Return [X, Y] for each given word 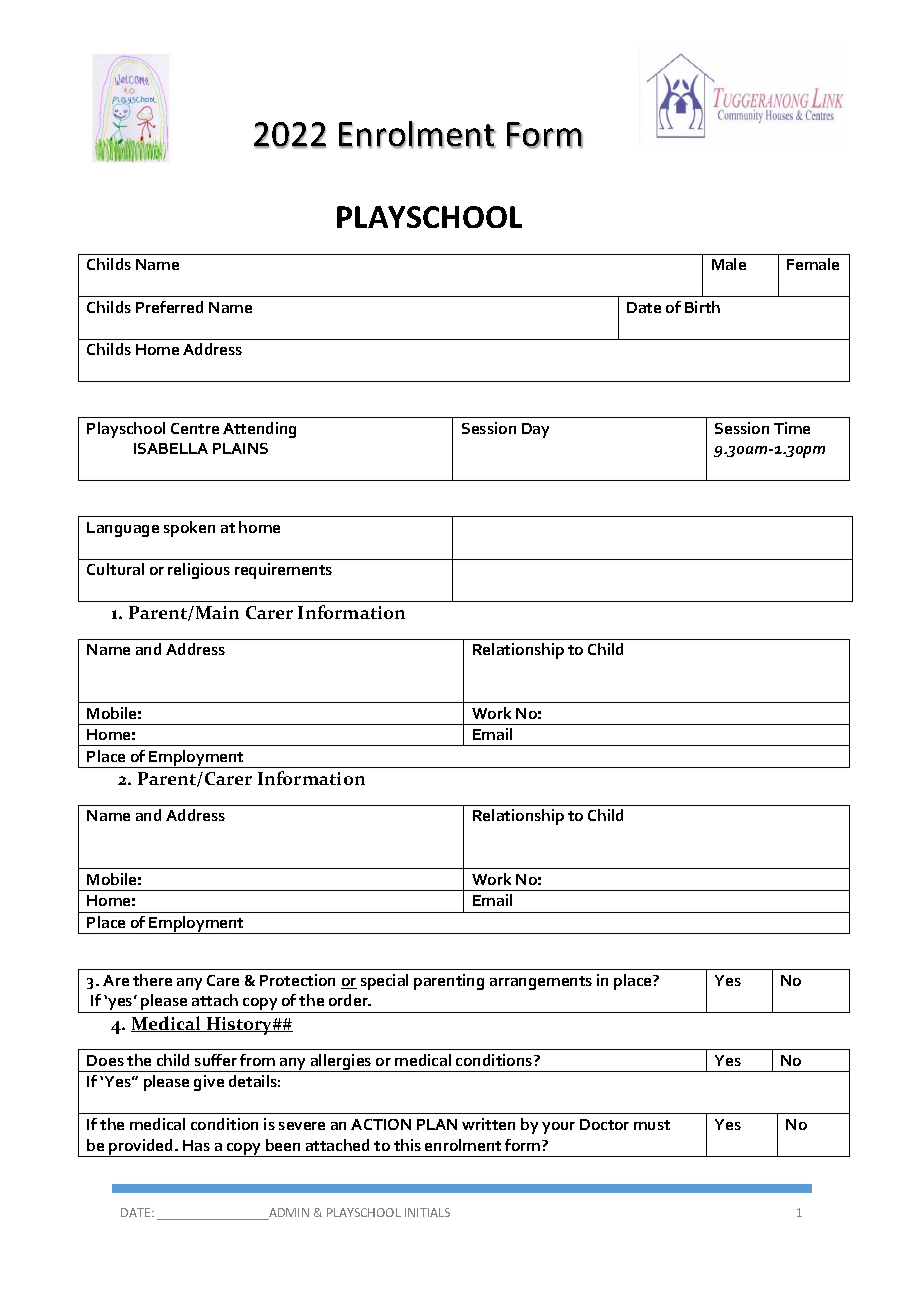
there [152, 980]
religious [199, 571]
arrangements [541, 983]
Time [792, 428]
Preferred [169, 307]
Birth [702, 307]
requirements [283, 571]
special [384, 982]
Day [535, 430]
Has [196, 1145]
